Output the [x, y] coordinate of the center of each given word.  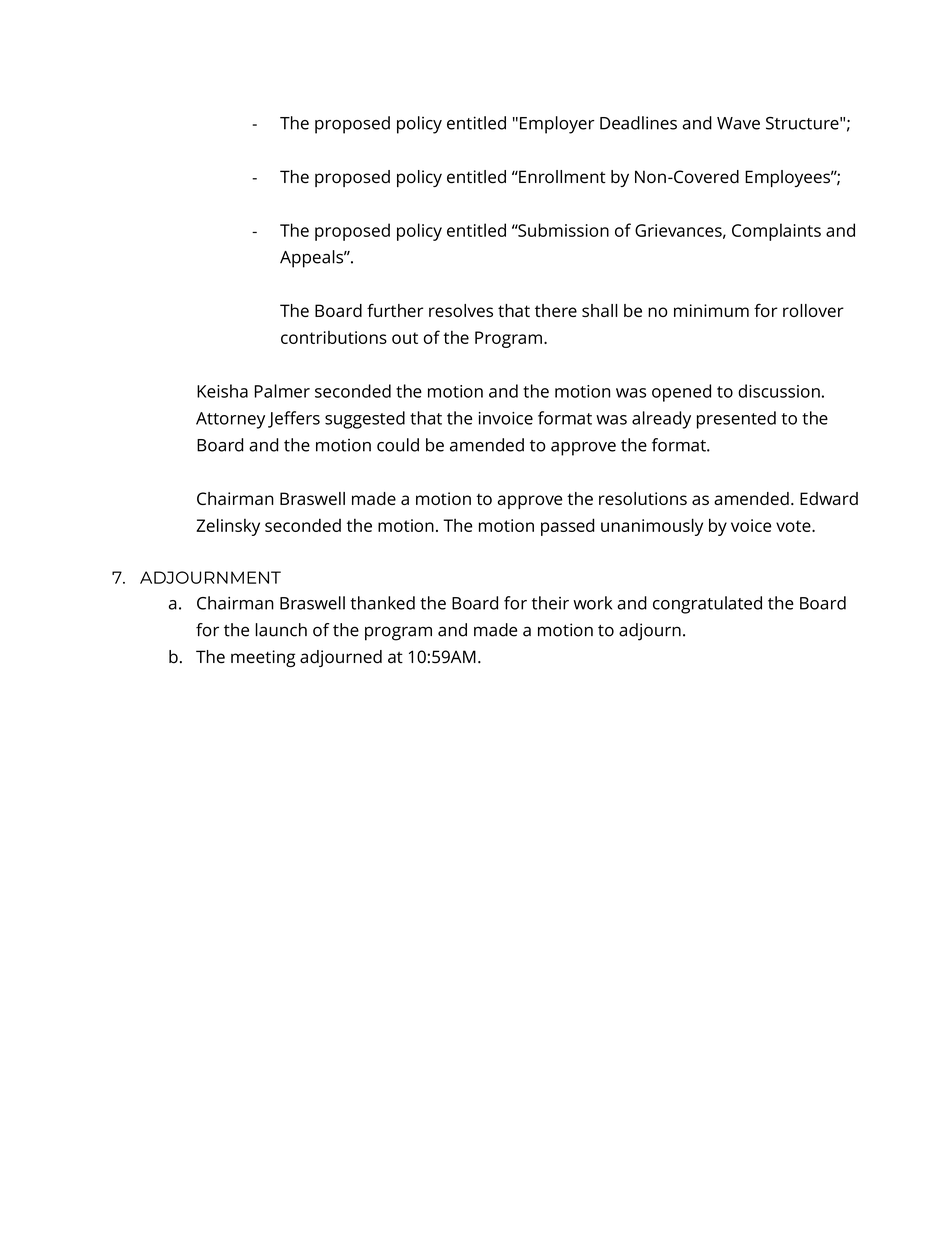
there [556, 310]
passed [567, 527]
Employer [557, 125]
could [398, 445]
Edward [829, 498]
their [550, 603]
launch [281, 630]
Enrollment [561, 177]
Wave [738, 123]
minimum [711, 310]
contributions [334, 337]
